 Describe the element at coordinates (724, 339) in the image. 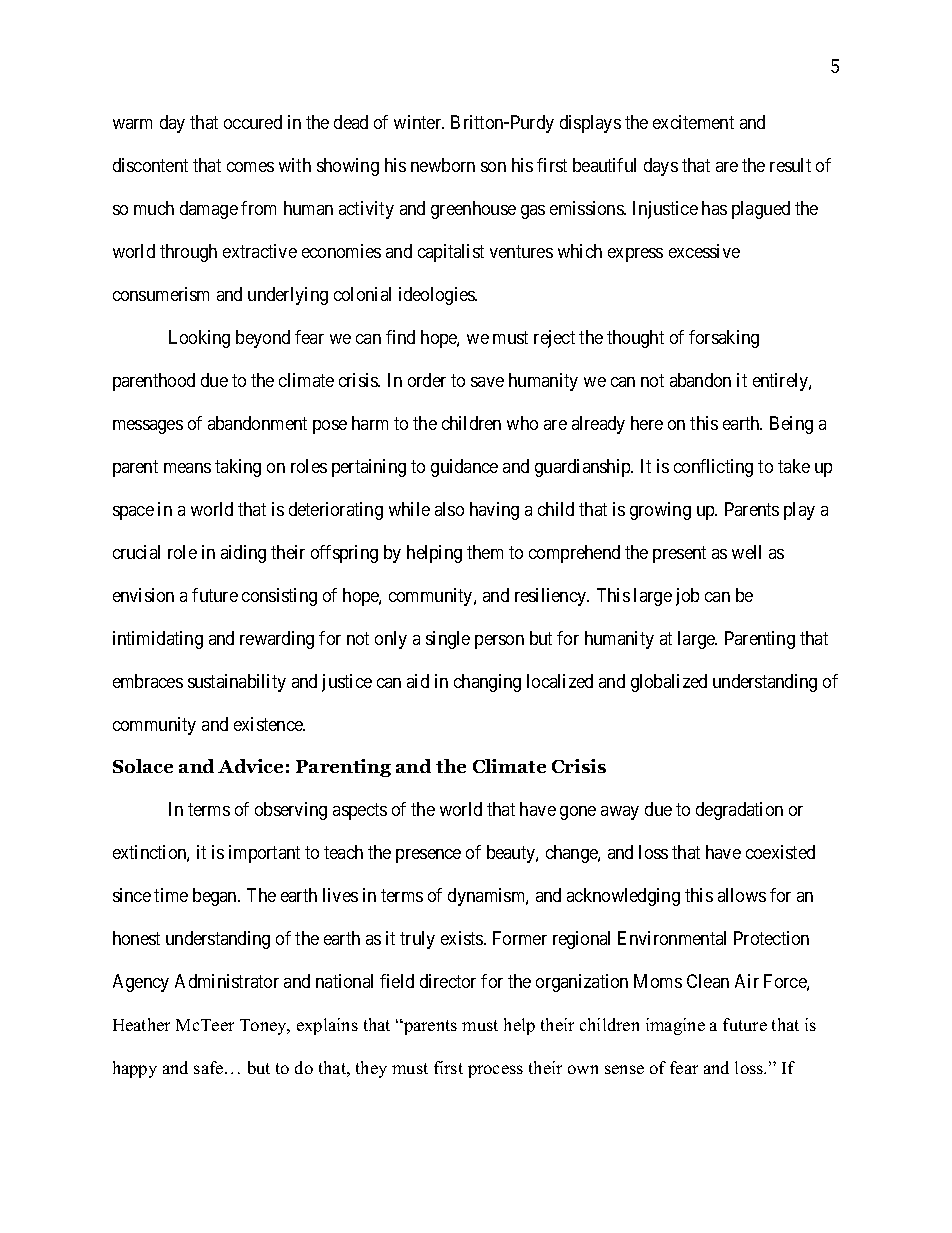

I see `forsaking` at that location.
